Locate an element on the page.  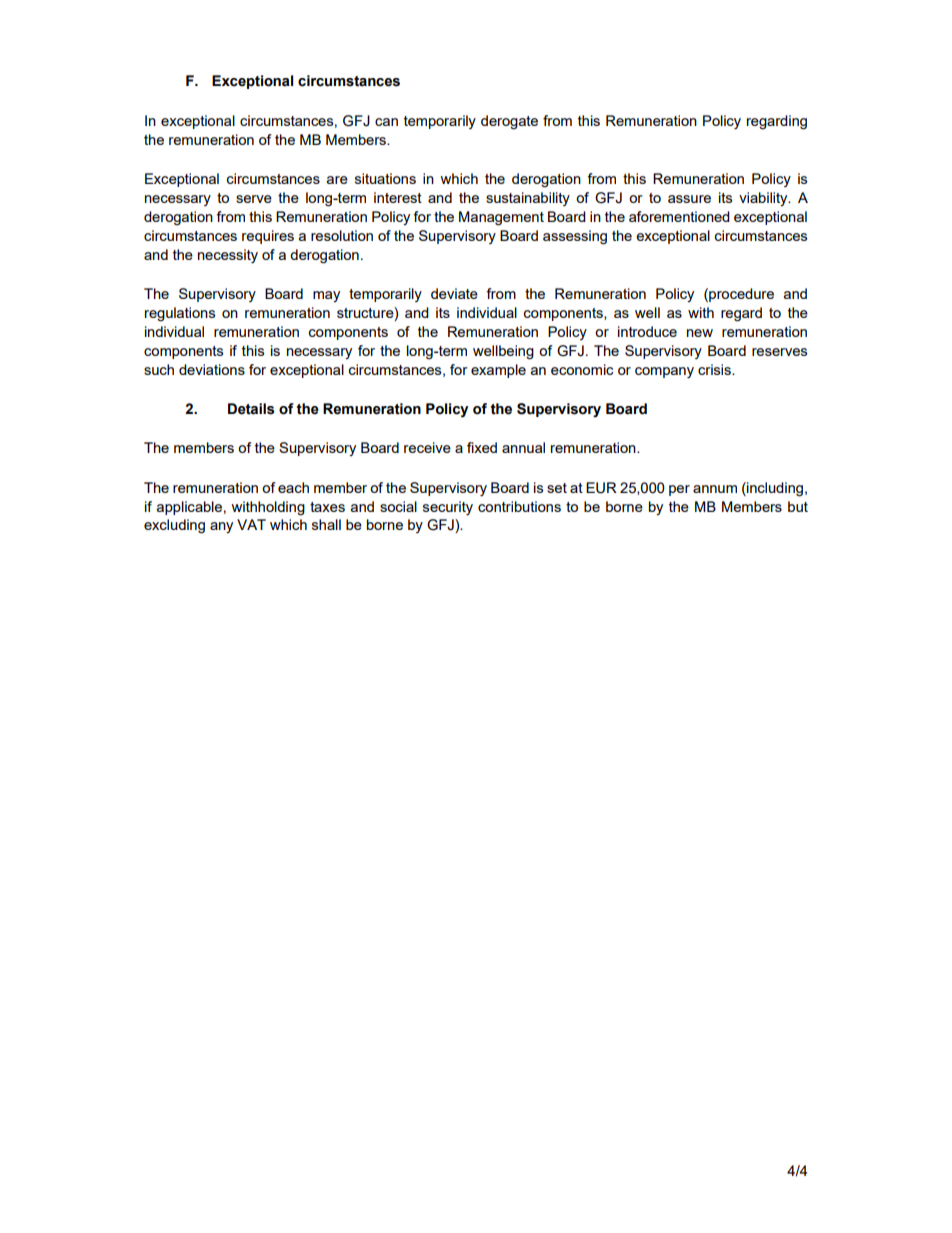
Management is located at coordinates (501, 218).
